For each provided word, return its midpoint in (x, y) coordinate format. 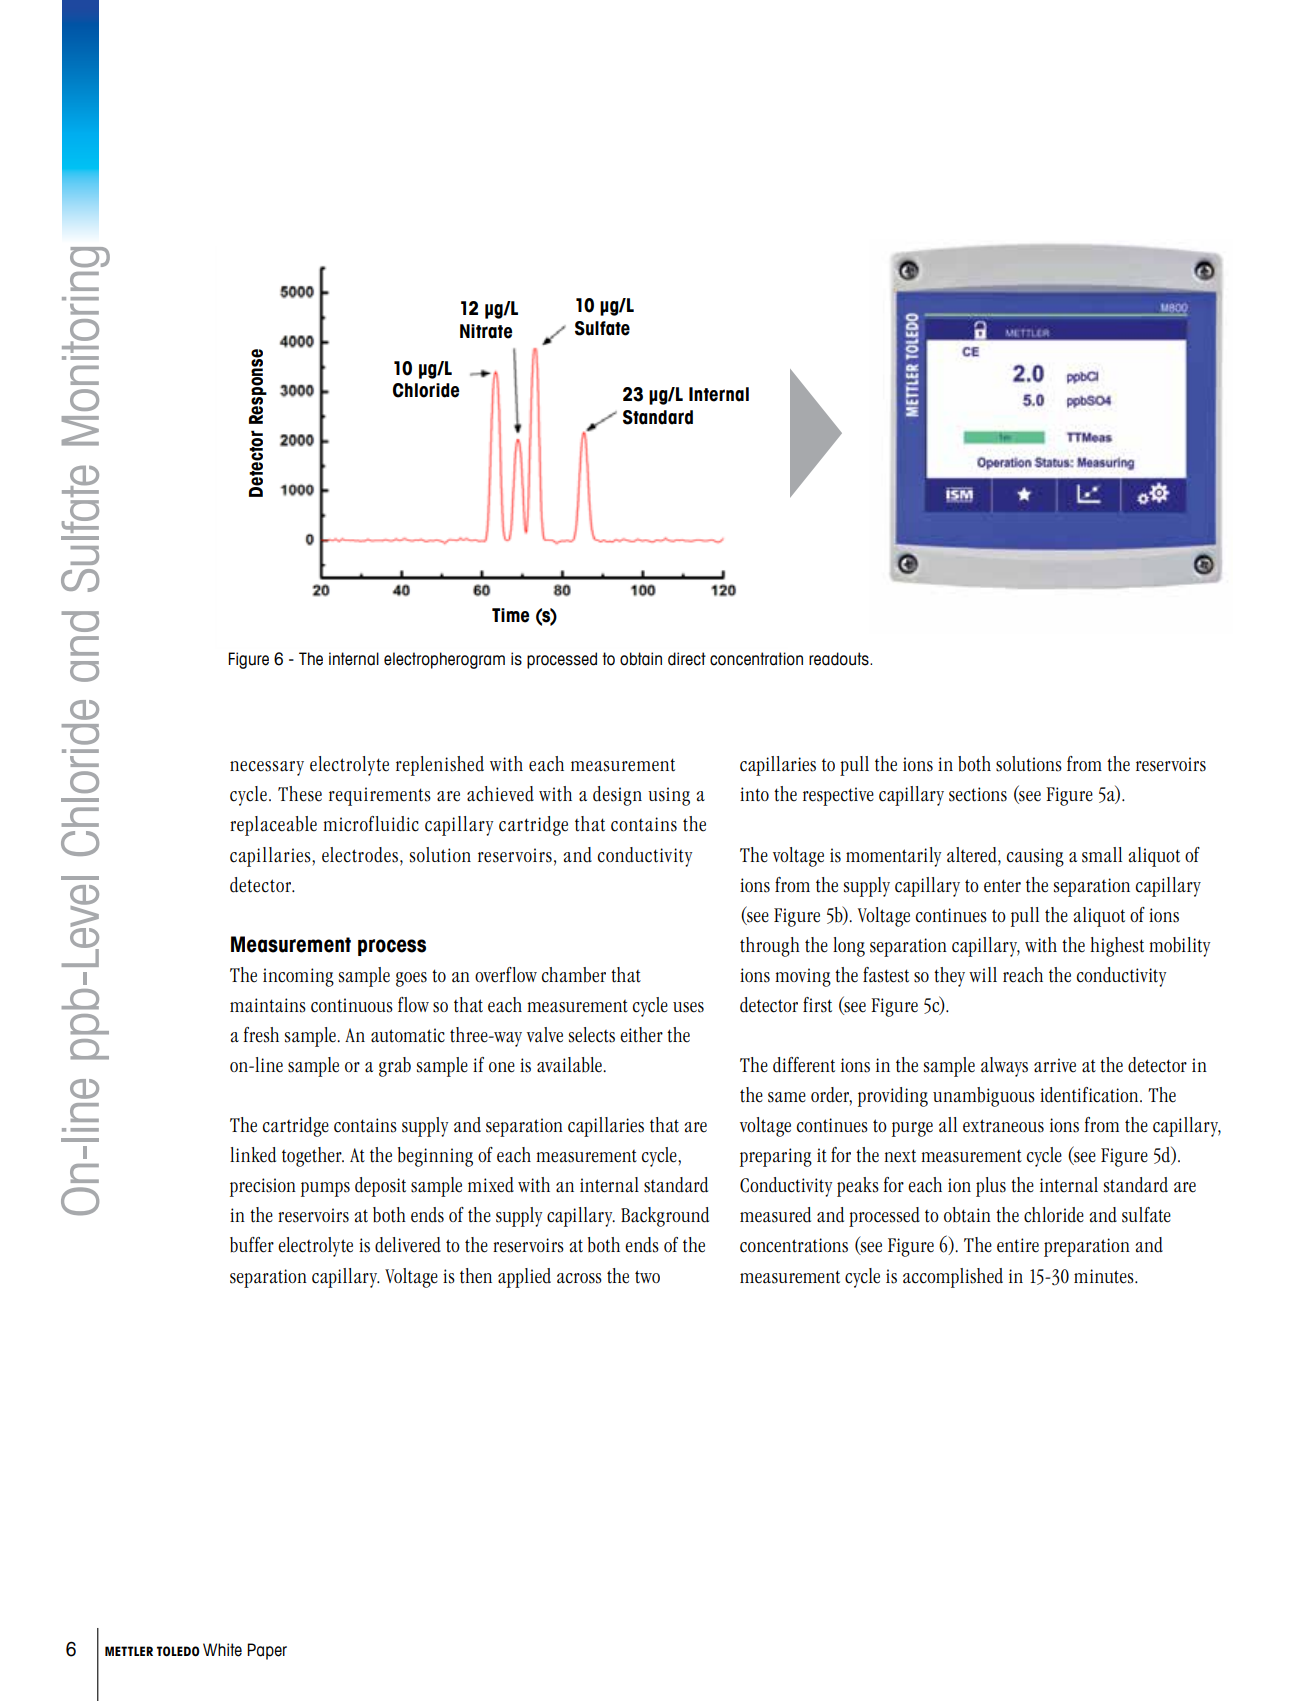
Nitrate (486, 331)
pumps (325, 1189)
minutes (1105, 1276)
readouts (840, 659)
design (617, 796)
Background (665, 1217)
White (222, 1650)
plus (991, 1187)
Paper (267, 1651)
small (1102, 855)
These (300, 794)
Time (510, 615)
